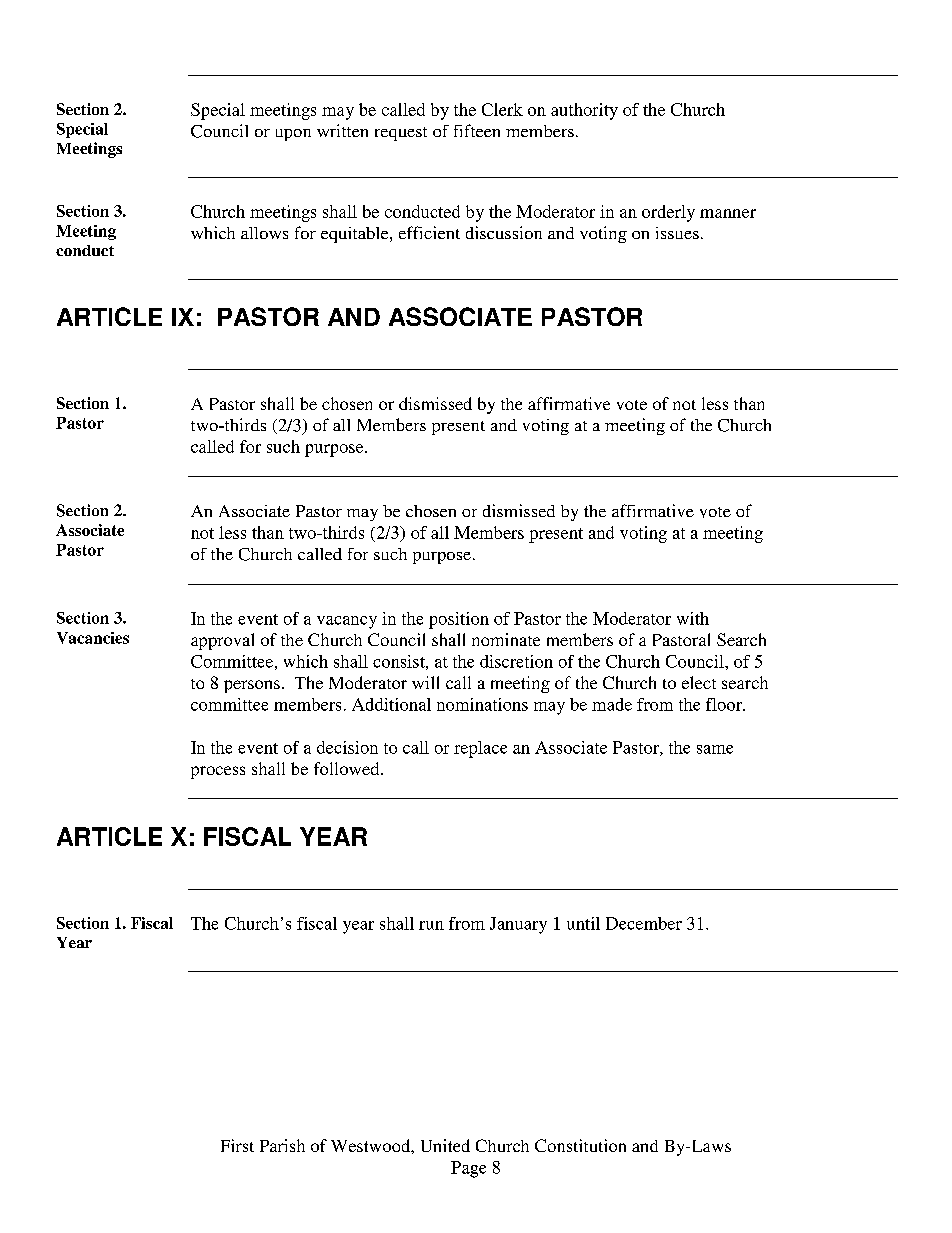  Describe the element at coordinates (401, 134) in the document. I see `request` at that location.
